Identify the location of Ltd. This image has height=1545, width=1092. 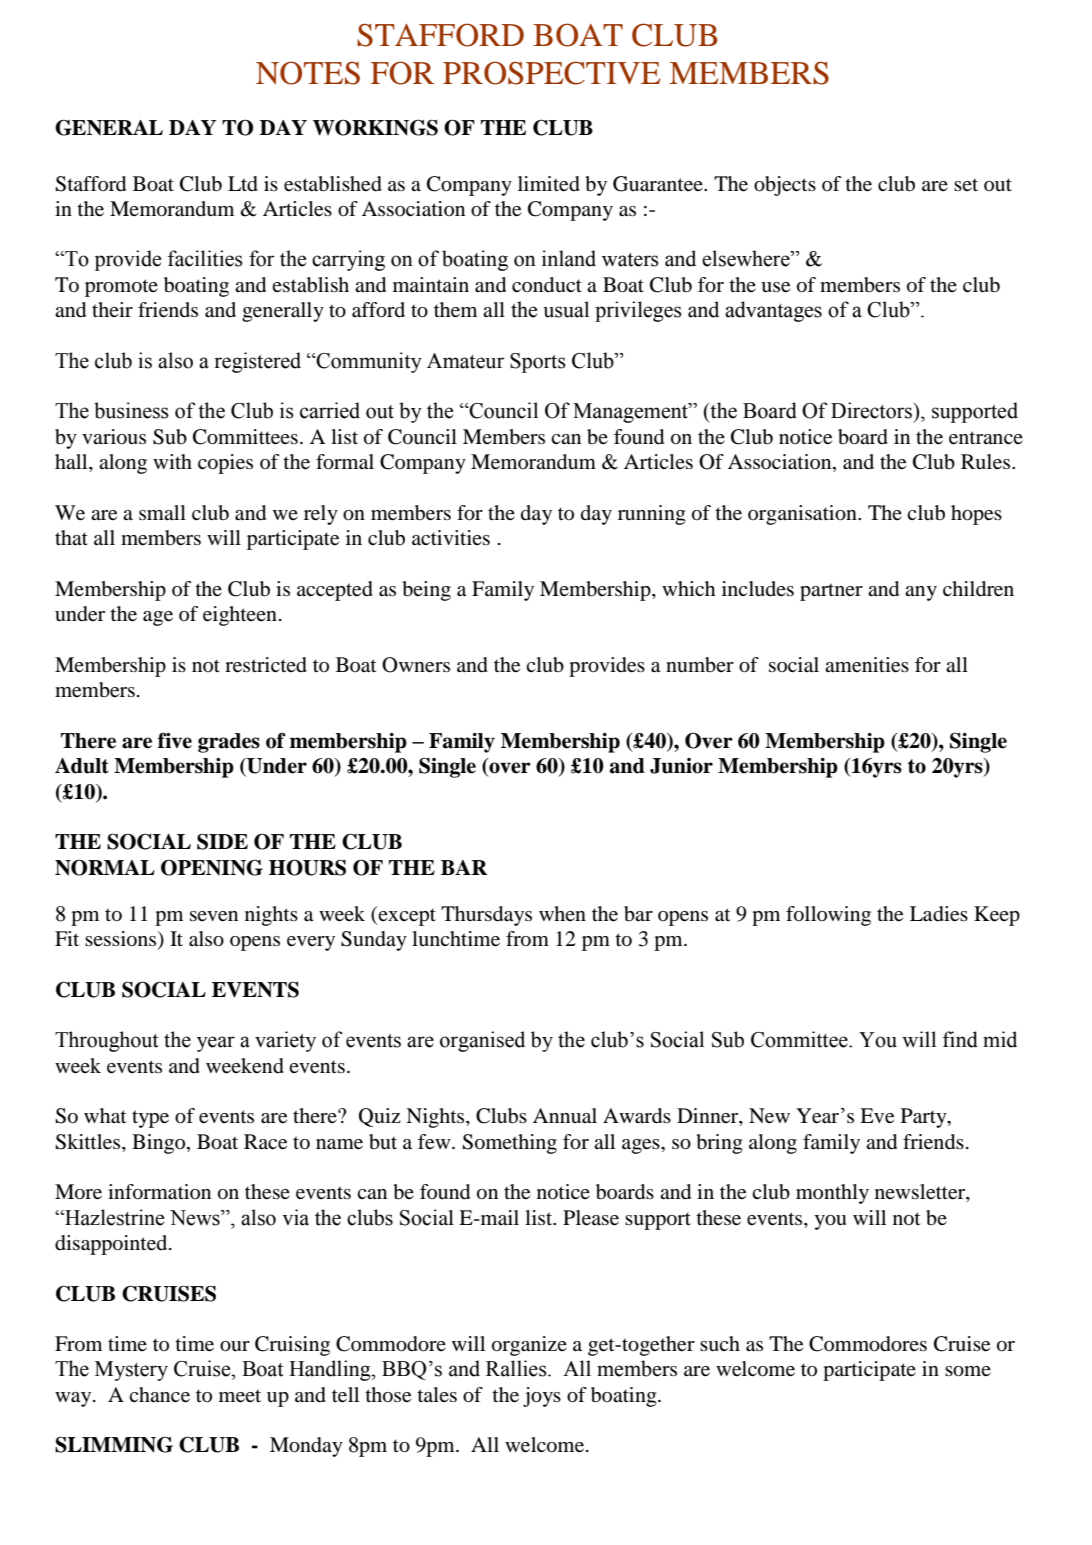
(243, 184).
